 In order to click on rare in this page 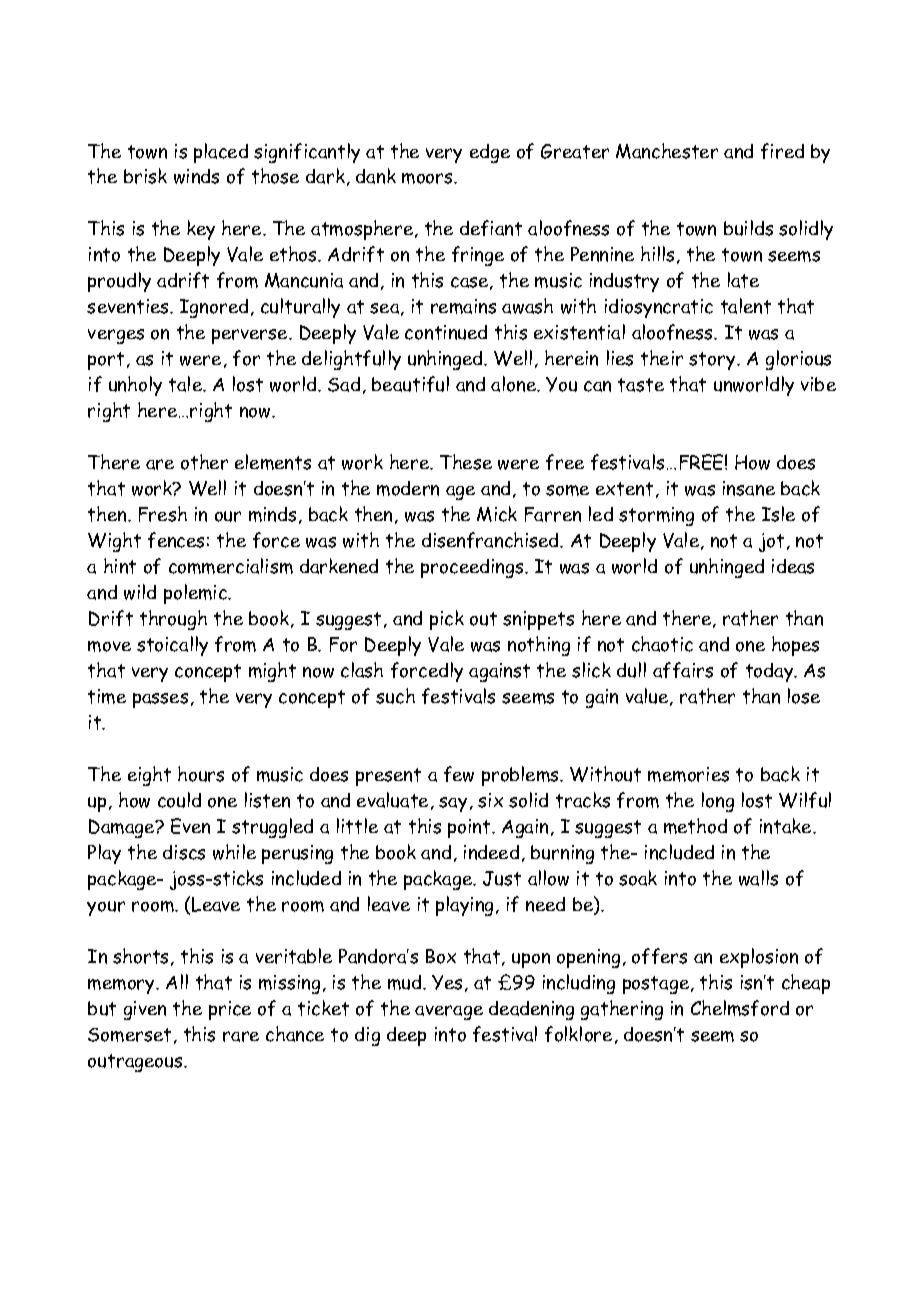, I will do `click(241, 1036)`.
